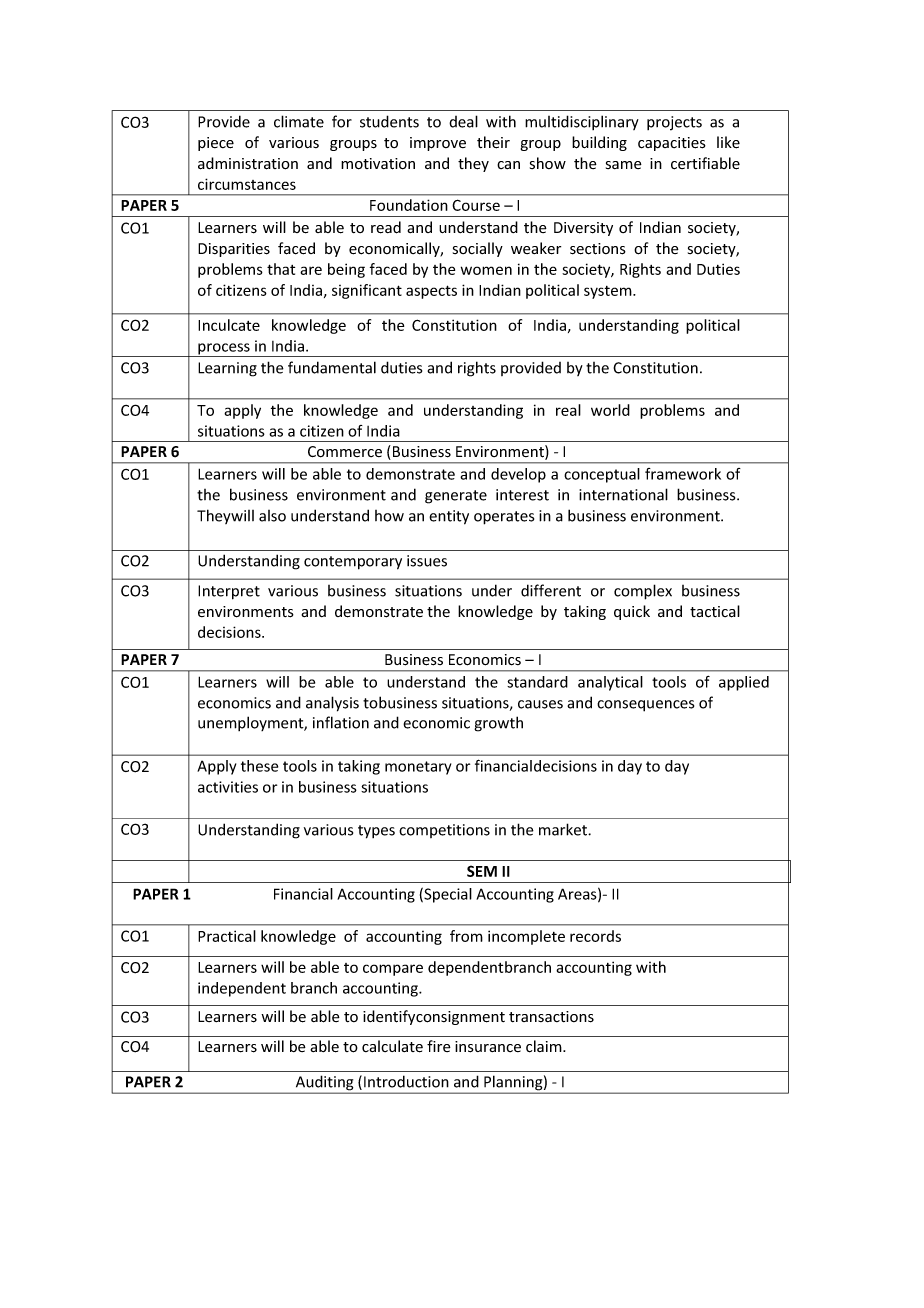  I want to click on framework, so click(683, 474).
